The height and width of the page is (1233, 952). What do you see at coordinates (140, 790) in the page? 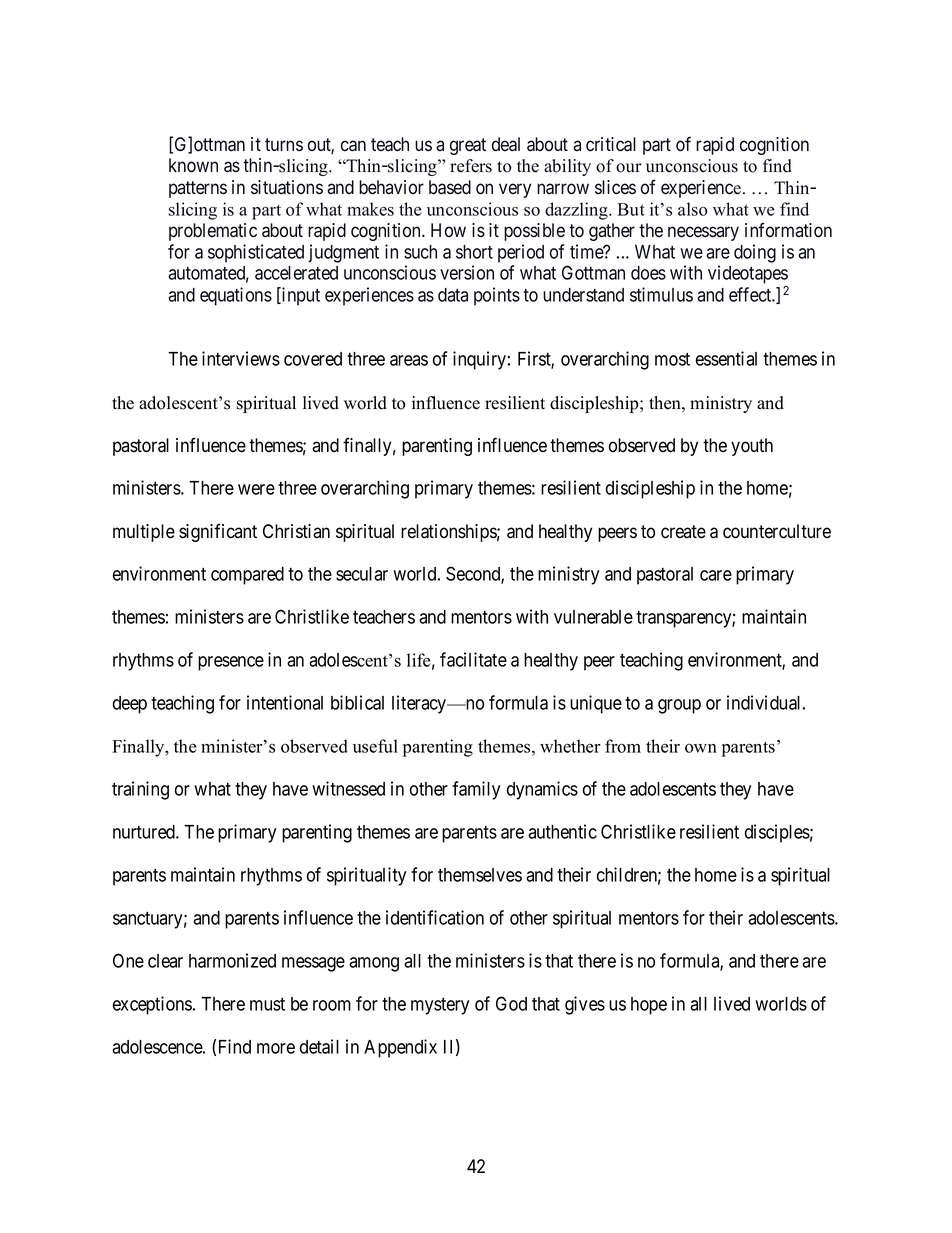
I see `training` at bounding box center [140, 790].
